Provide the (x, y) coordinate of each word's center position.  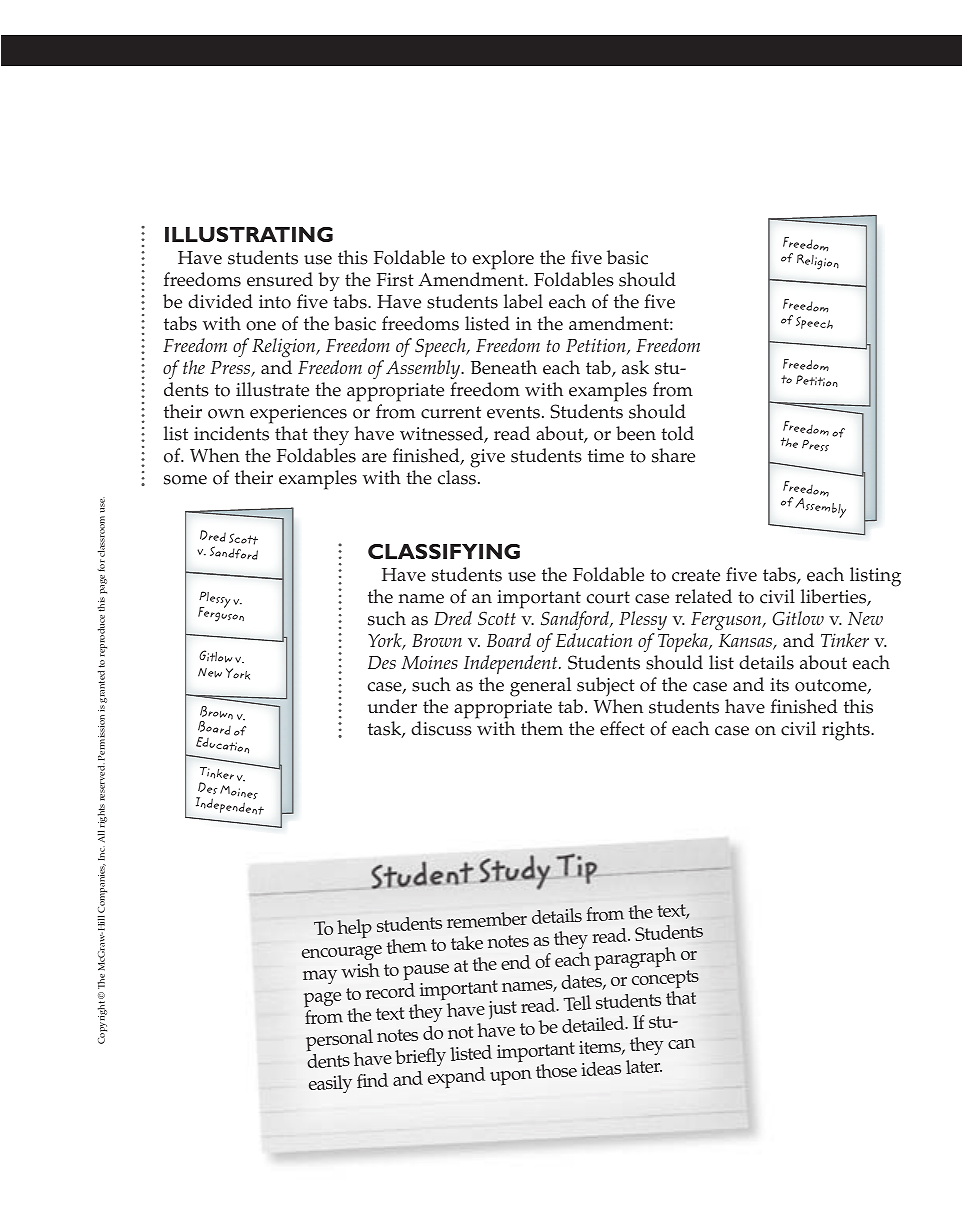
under (392, 706)
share (673, 455)
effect (622, 728)
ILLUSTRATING (249, 234)
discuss (441, 728)
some (185, 480)
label (523, 301)
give (487, 458)
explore (503, 260)
